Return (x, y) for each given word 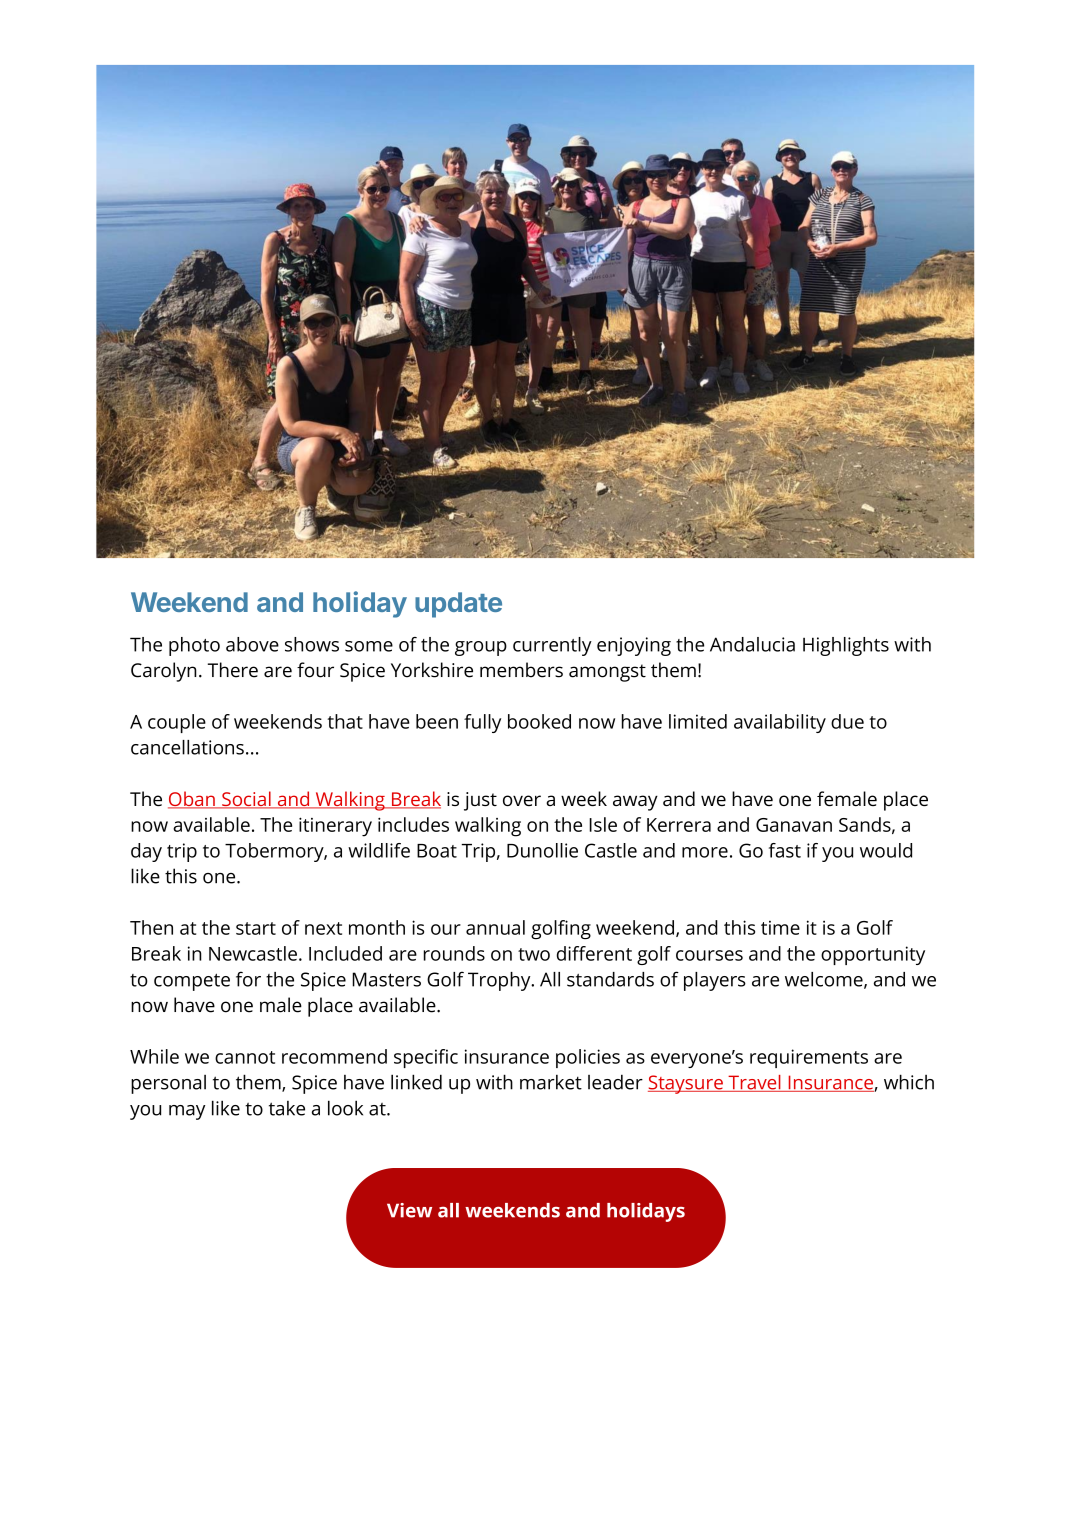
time (780, 927)
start (256, 928)
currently (552, 646)
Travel (754, 1083)
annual (495, 927)
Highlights (846, 646)
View (409, 1210)
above (252, 644)
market (551, 1082)
